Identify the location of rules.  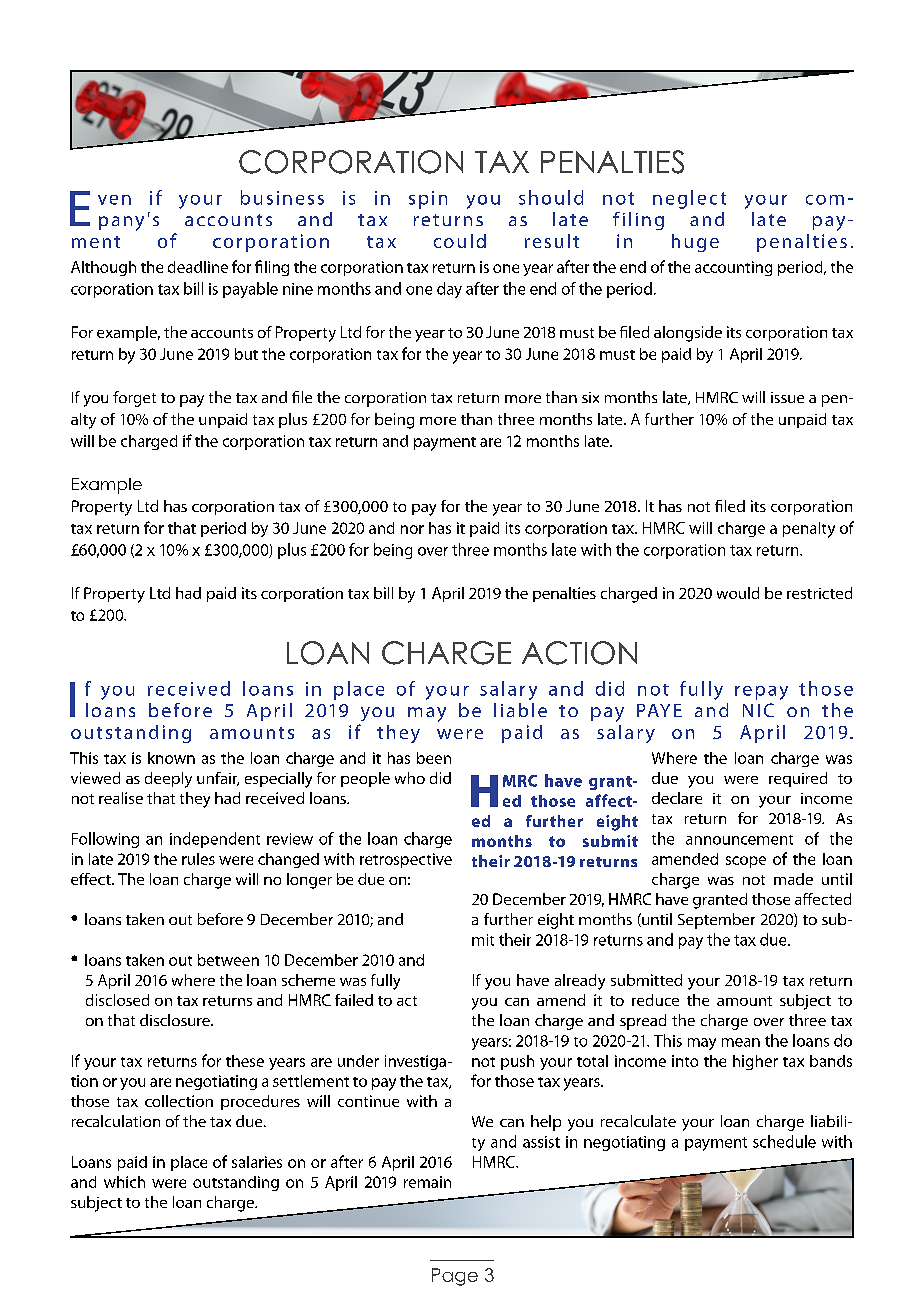
(198, 859).
